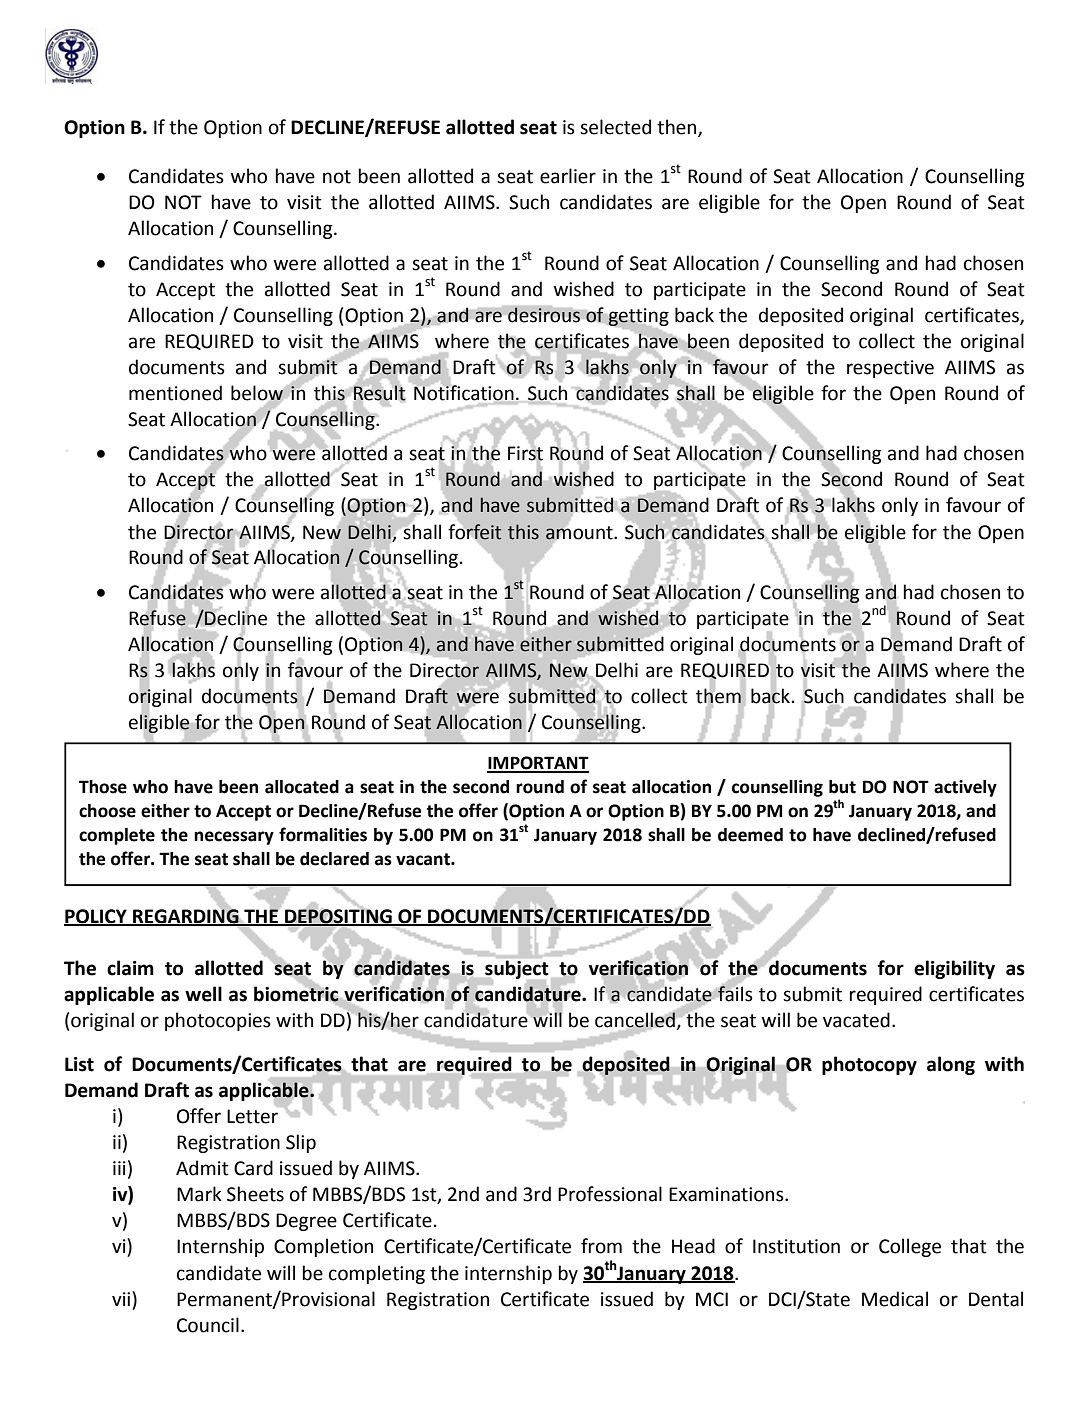 The image size is (1089, 1409). I want to click on Council, so click(208, 1325).
